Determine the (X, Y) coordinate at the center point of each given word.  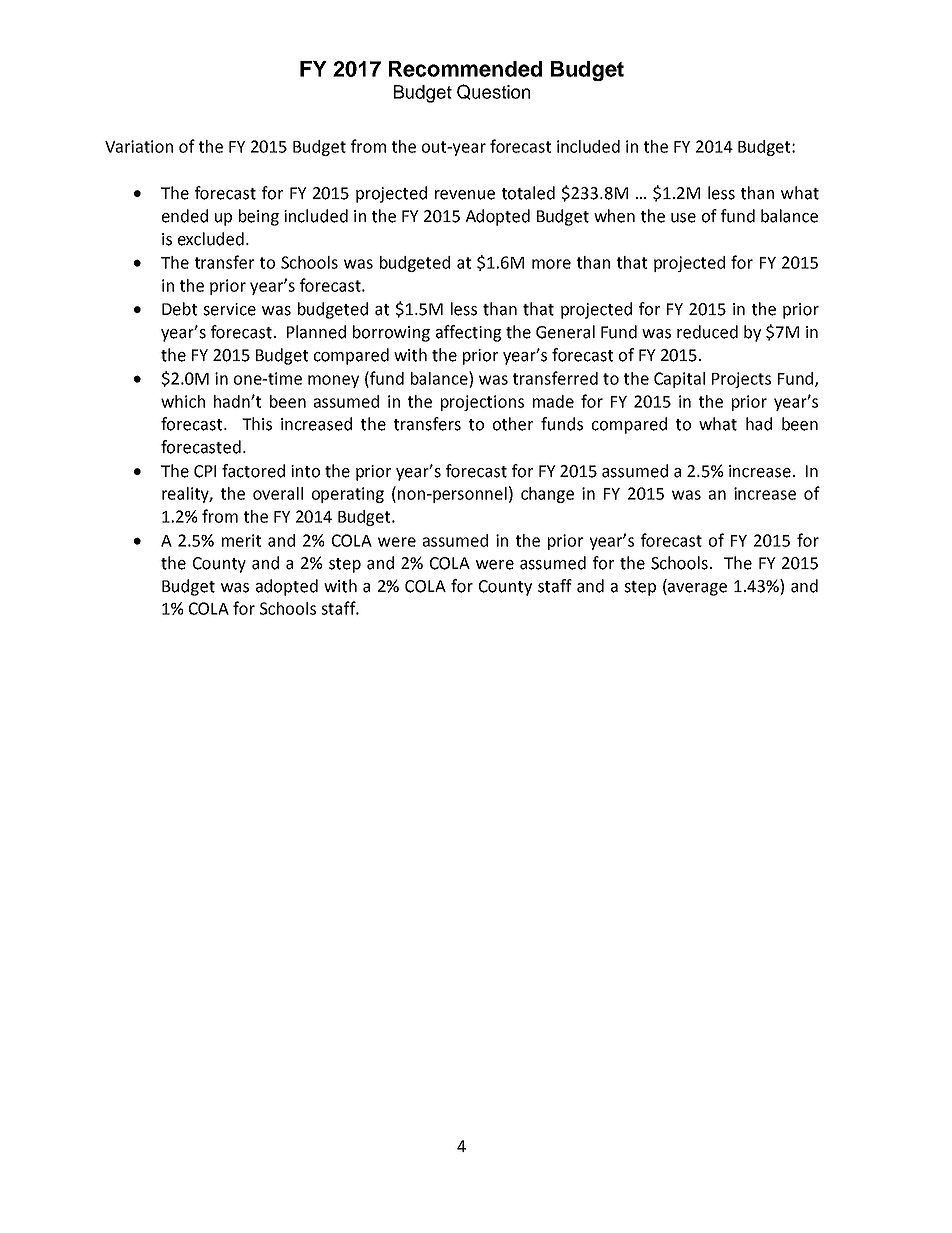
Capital (679, 380)
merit (241, 540)
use (683, 218)
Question (493, 92)
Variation (139, 146)
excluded (211, 239)
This (257, 424)
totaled (528, 193)
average (696, 589)
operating (348, 495)
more (551, 264)
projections (482, 403)
